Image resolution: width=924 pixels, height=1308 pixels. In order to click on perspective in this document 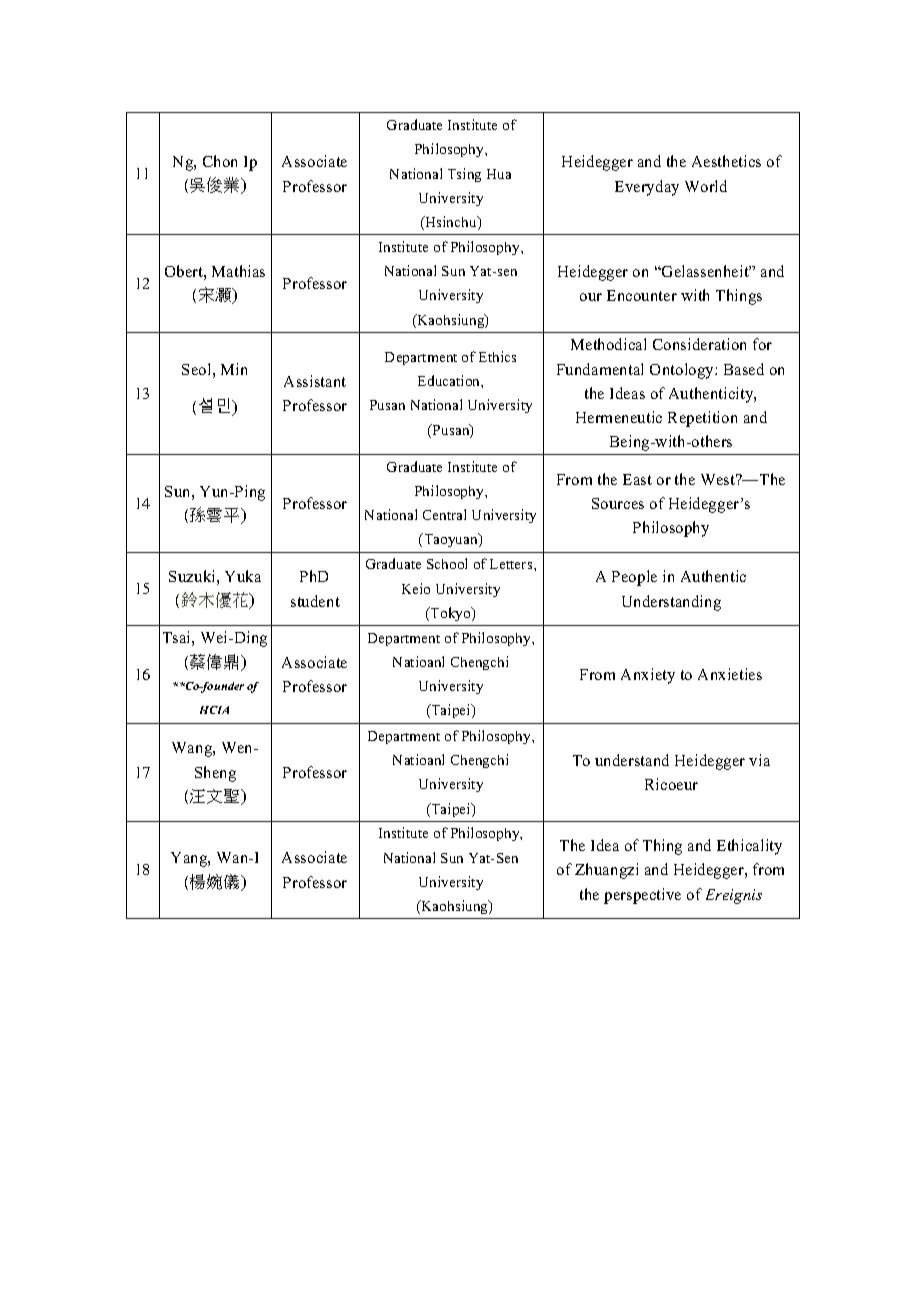, I will do `click(642, 896)`.
